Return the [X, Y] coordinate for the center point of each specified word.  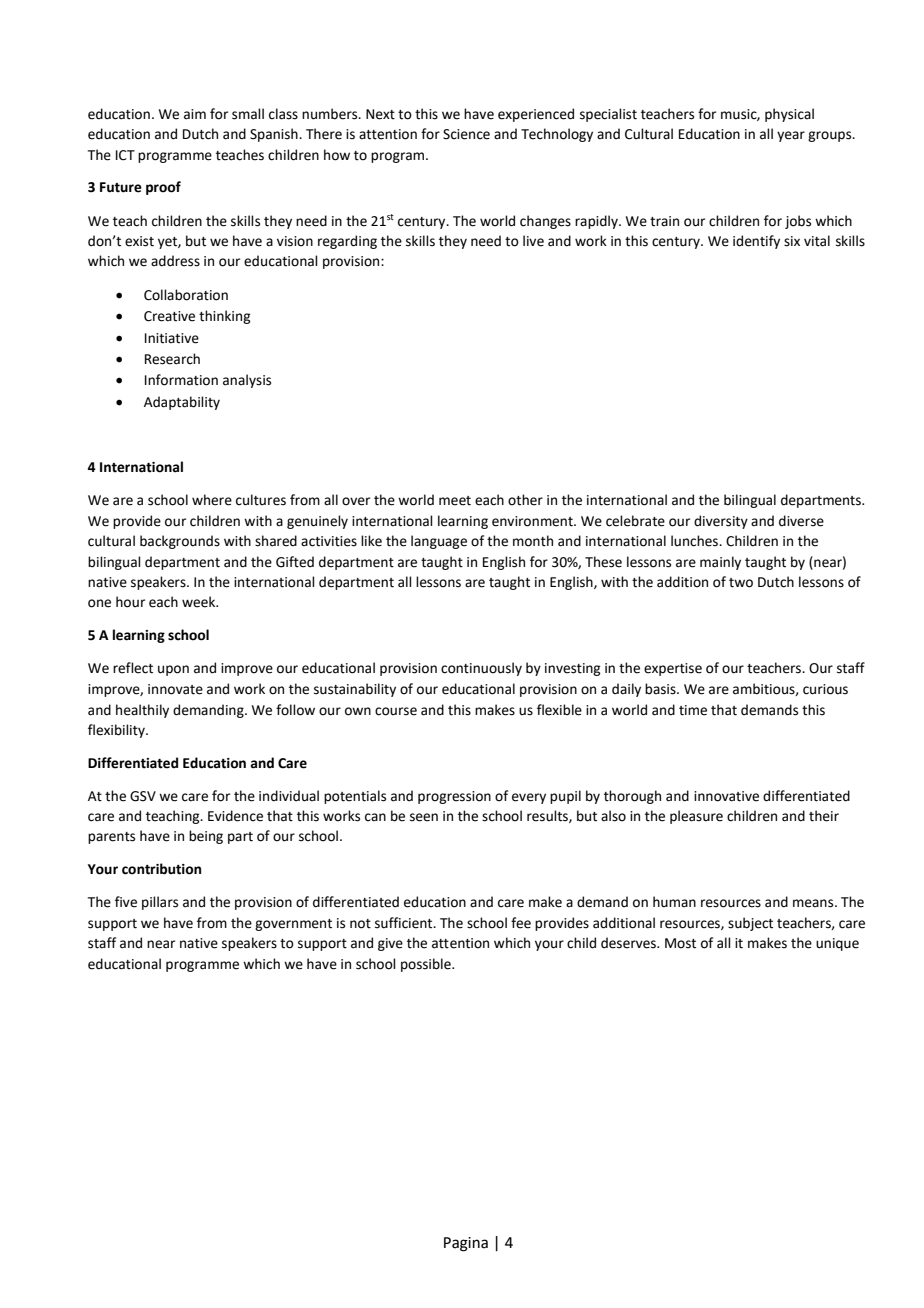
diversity [721, 522]
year [791, 136]
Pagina [466, 1244]
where [212, 500]
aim [195, 114]
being [206, 837]
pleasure [696, 817]
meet [455, 501]
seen [424, 817]
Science [466, 134]
